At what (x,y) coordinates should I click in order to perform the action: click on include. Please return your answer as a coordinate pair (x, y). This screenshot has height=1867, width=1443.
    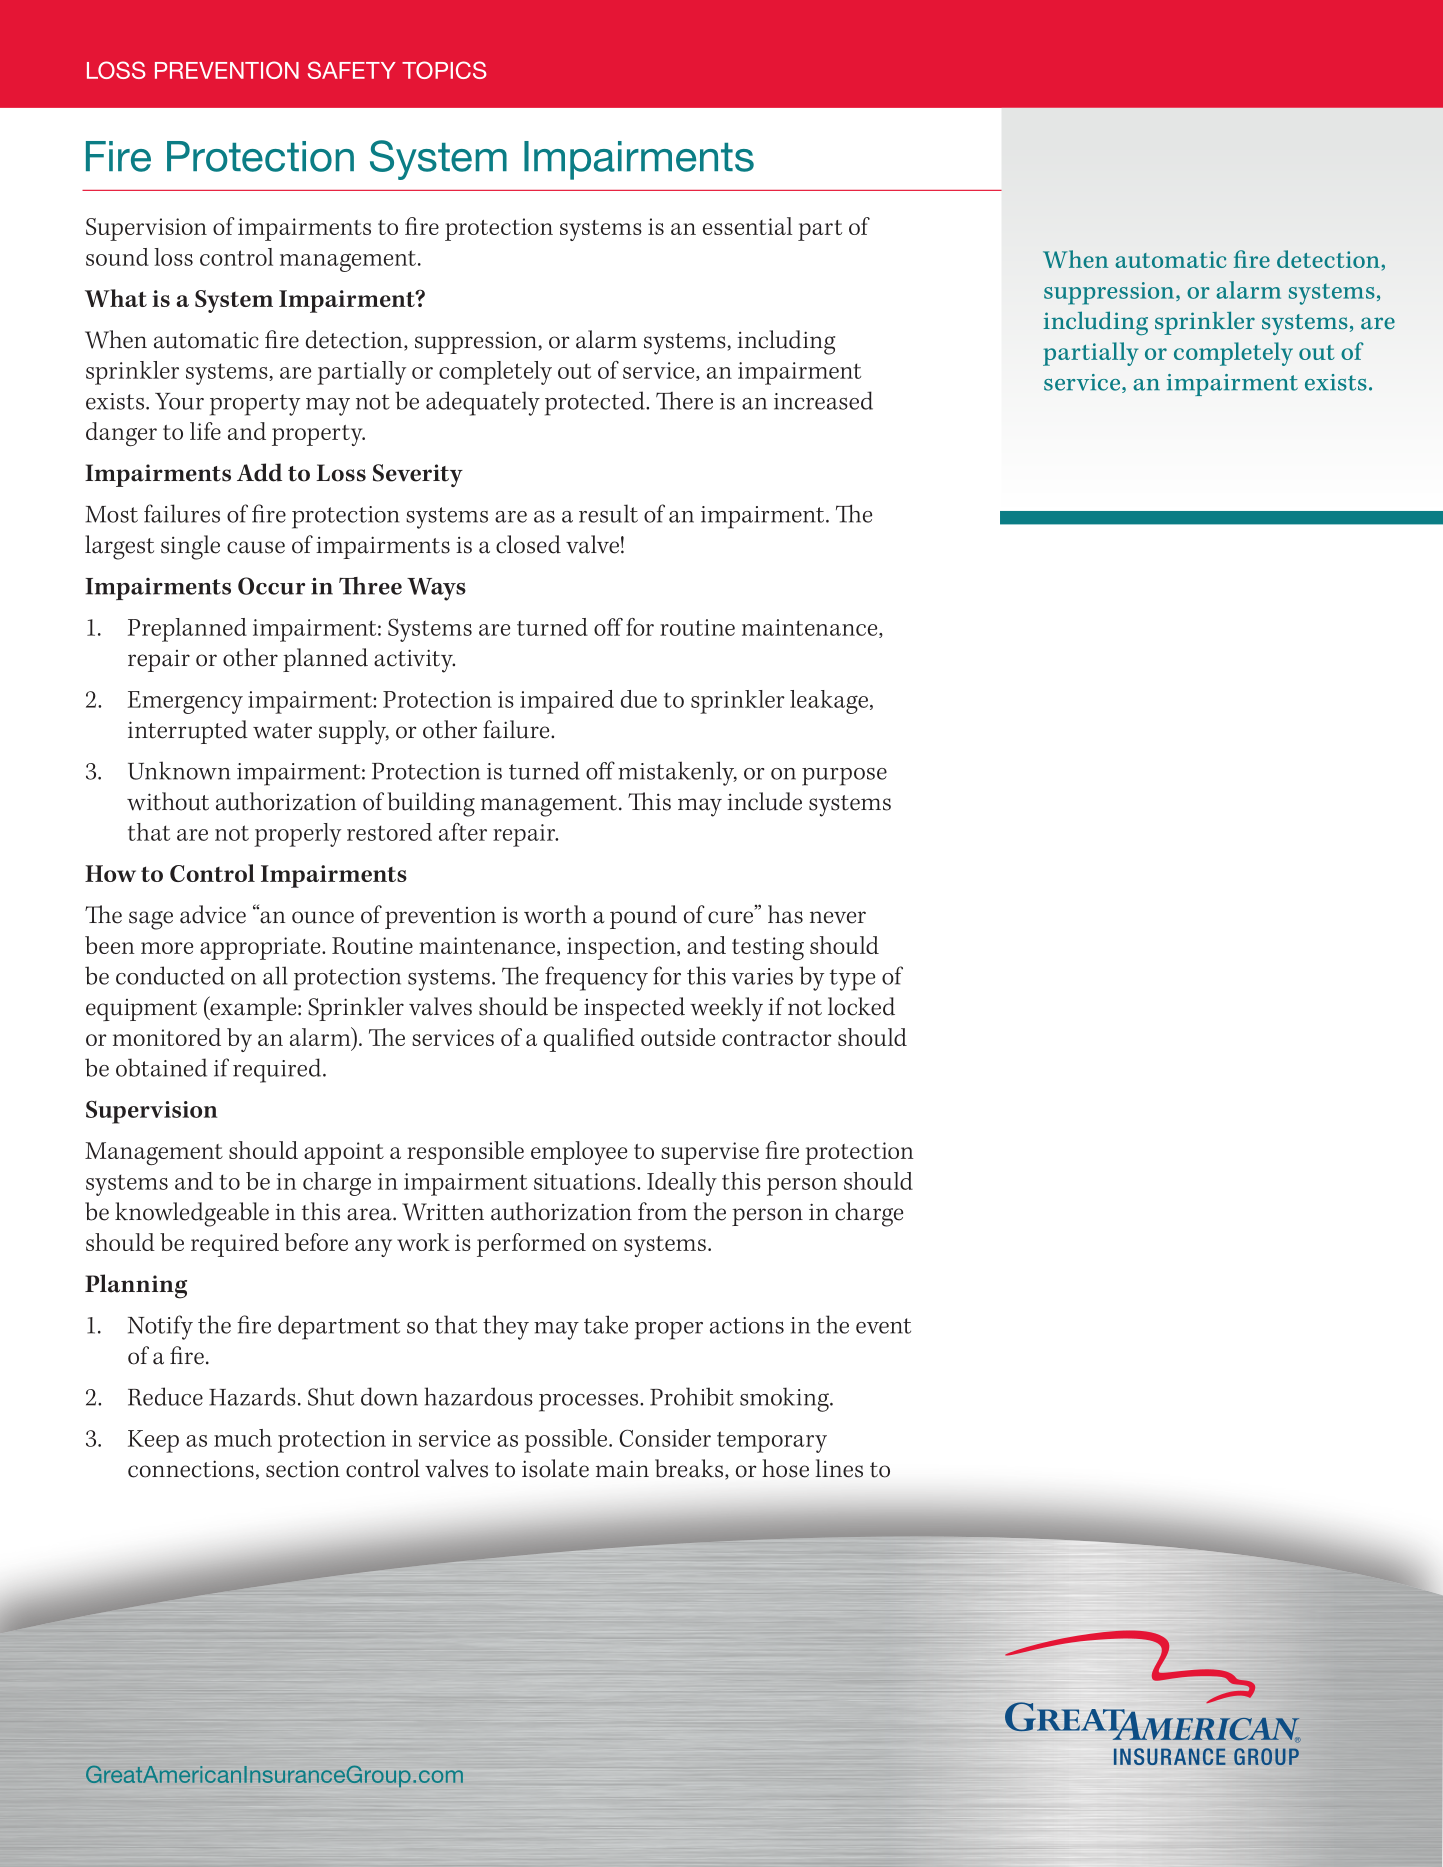
    Looking at the image, I should click on (764, 801).
